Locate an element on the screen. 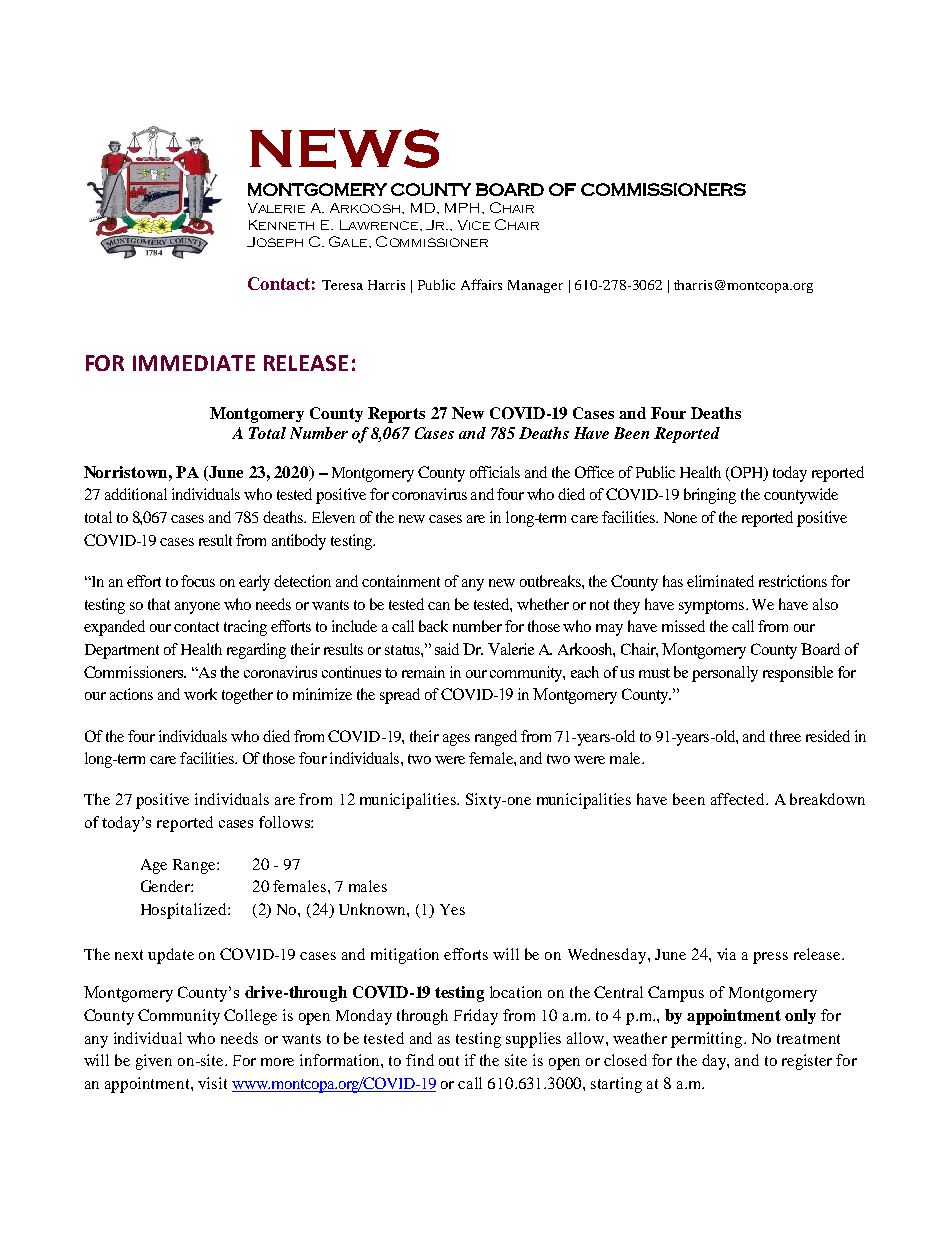  NEWS is located at coordinates (344, 148).
